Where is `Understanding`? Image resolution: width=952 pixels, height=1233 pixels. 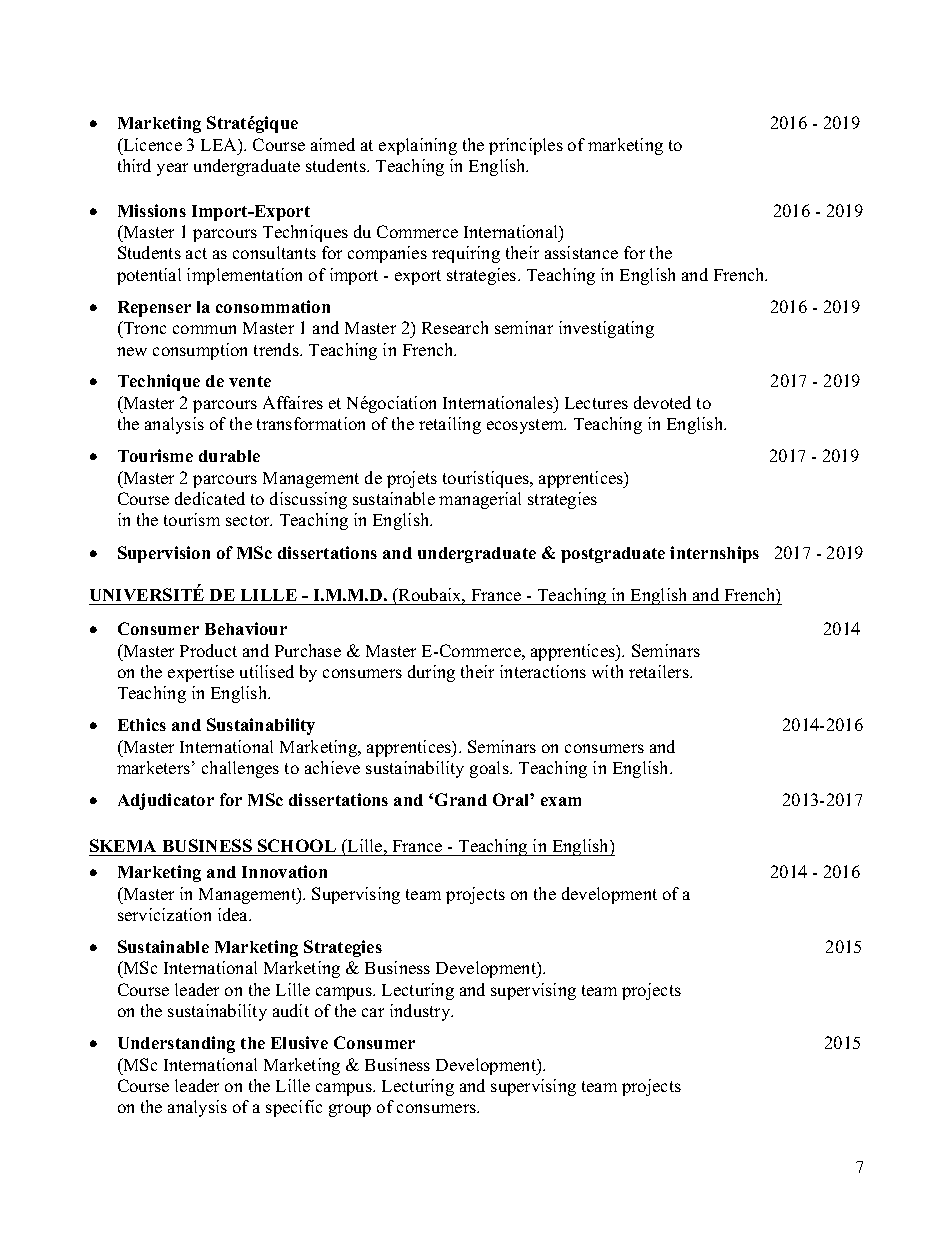 Understanding is located at coordinates (176, 1044).
